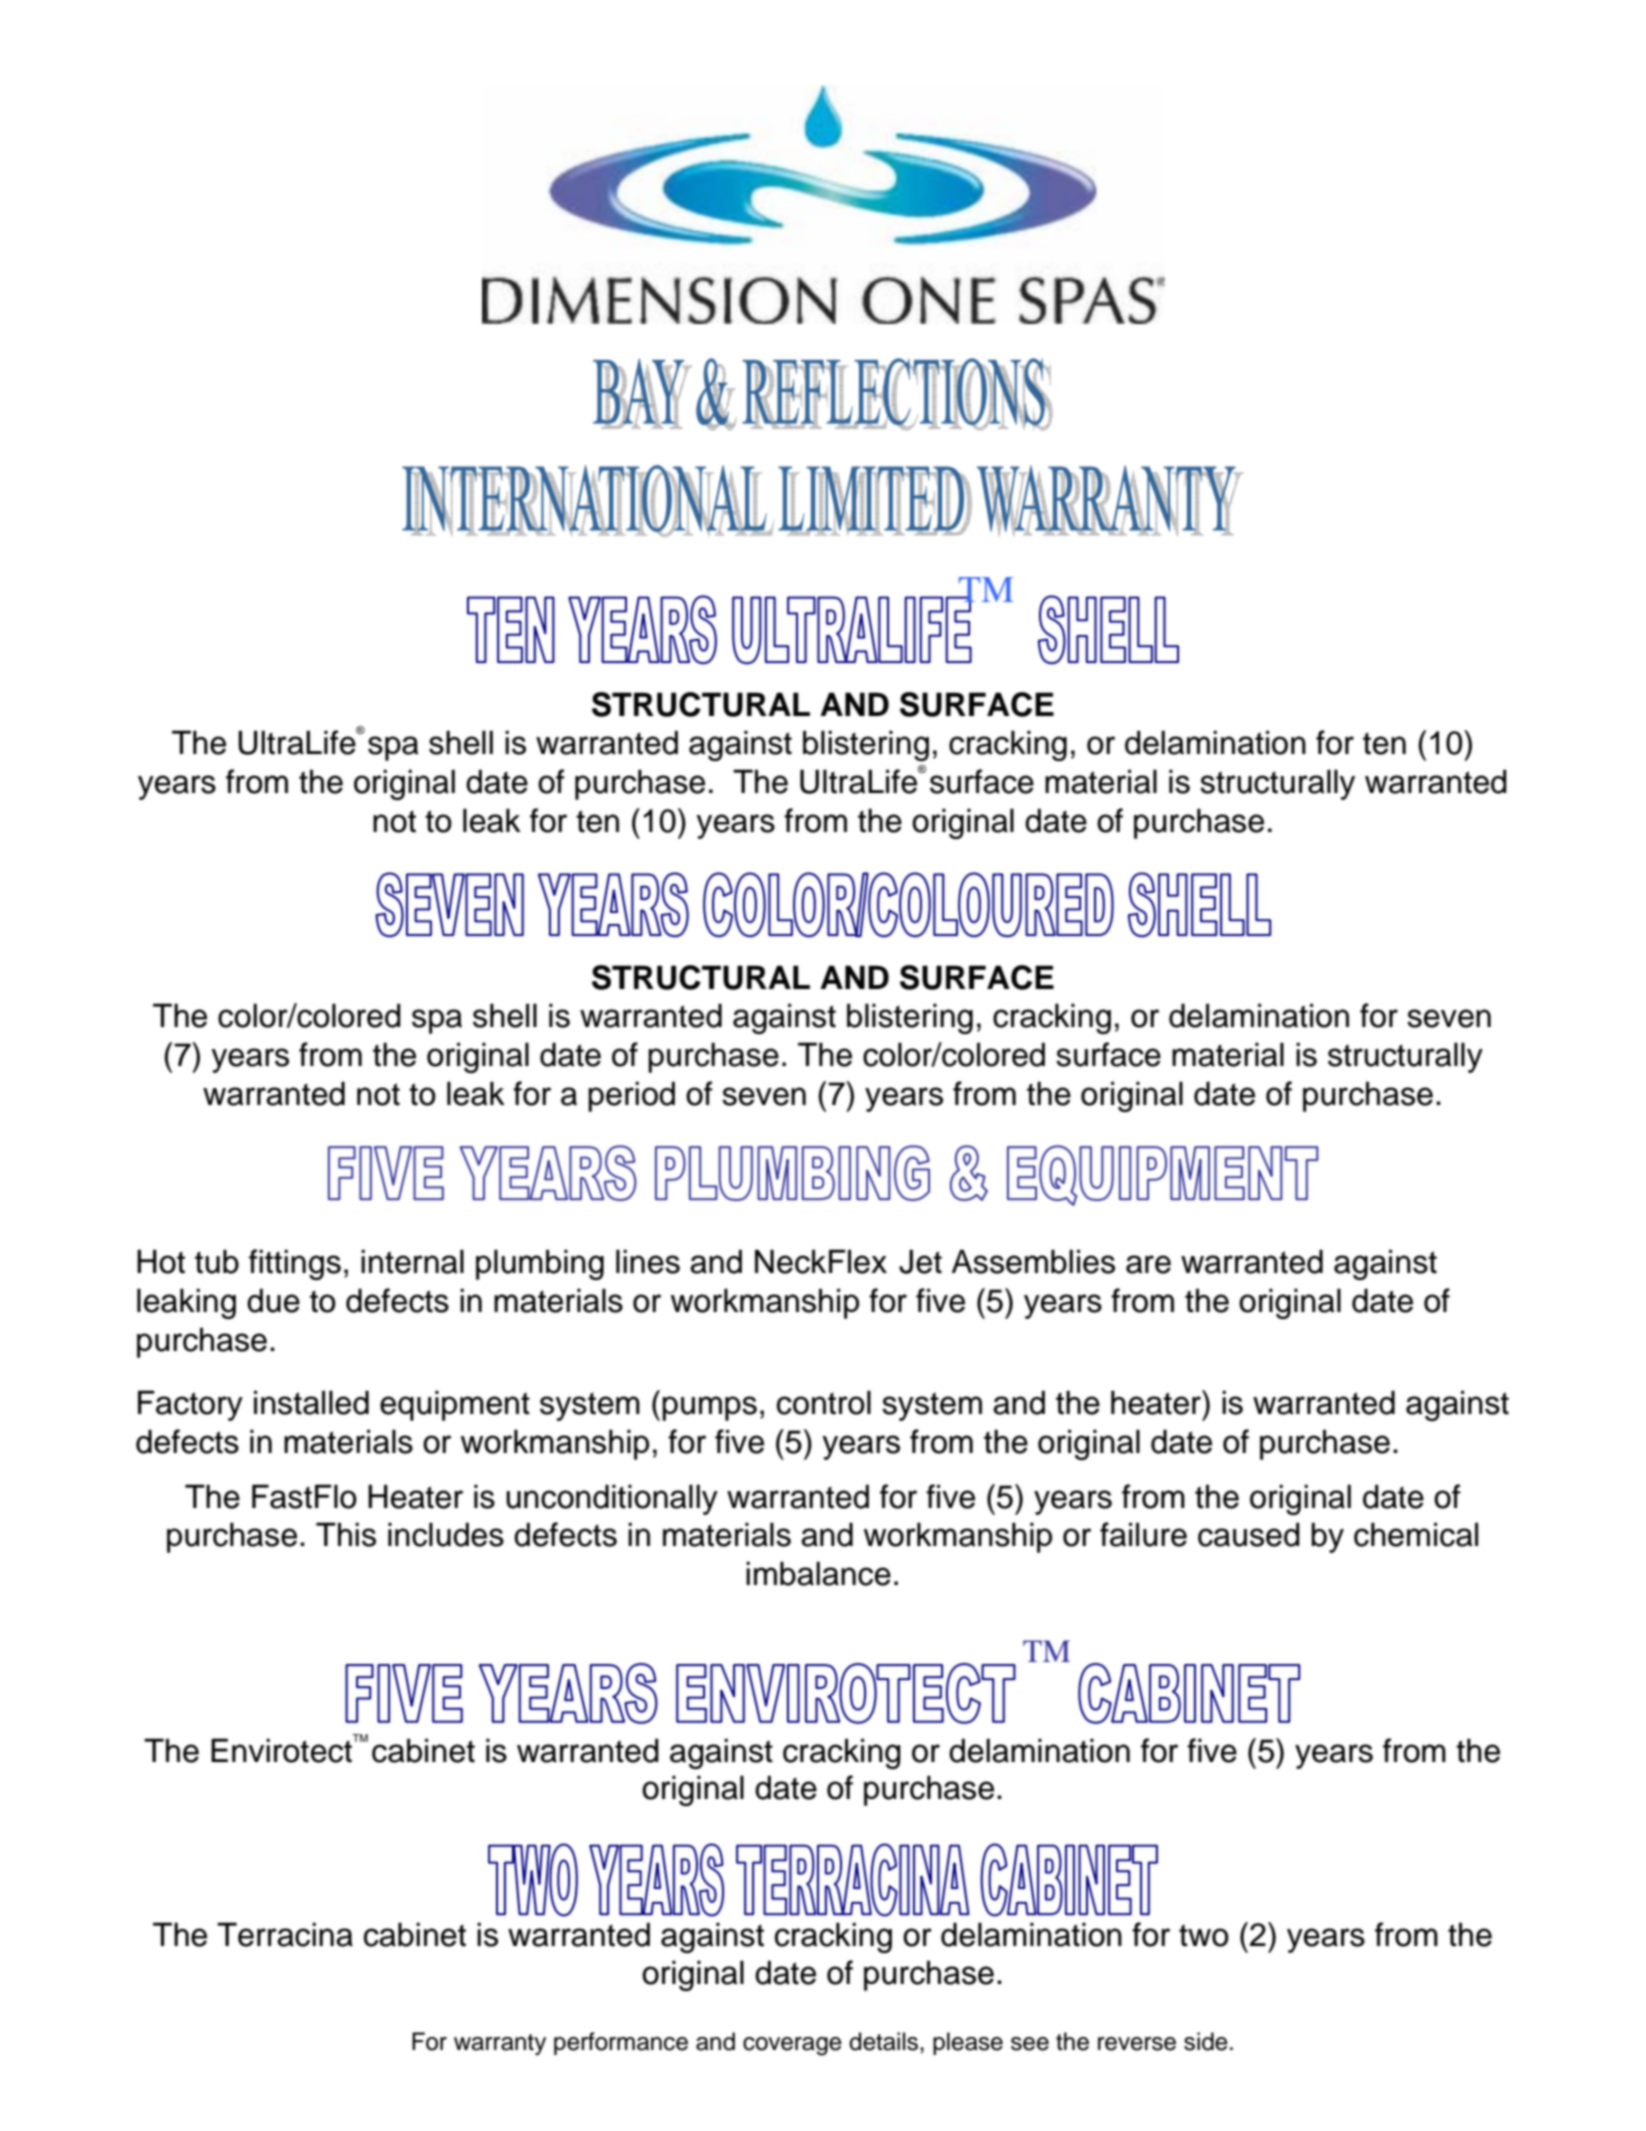 The width and height of the screenshot is (1646, 2131). What do you see at coordinates (920, 1261) in the screenshot?
I see `Jet` at bounding box center [920, 1261].
